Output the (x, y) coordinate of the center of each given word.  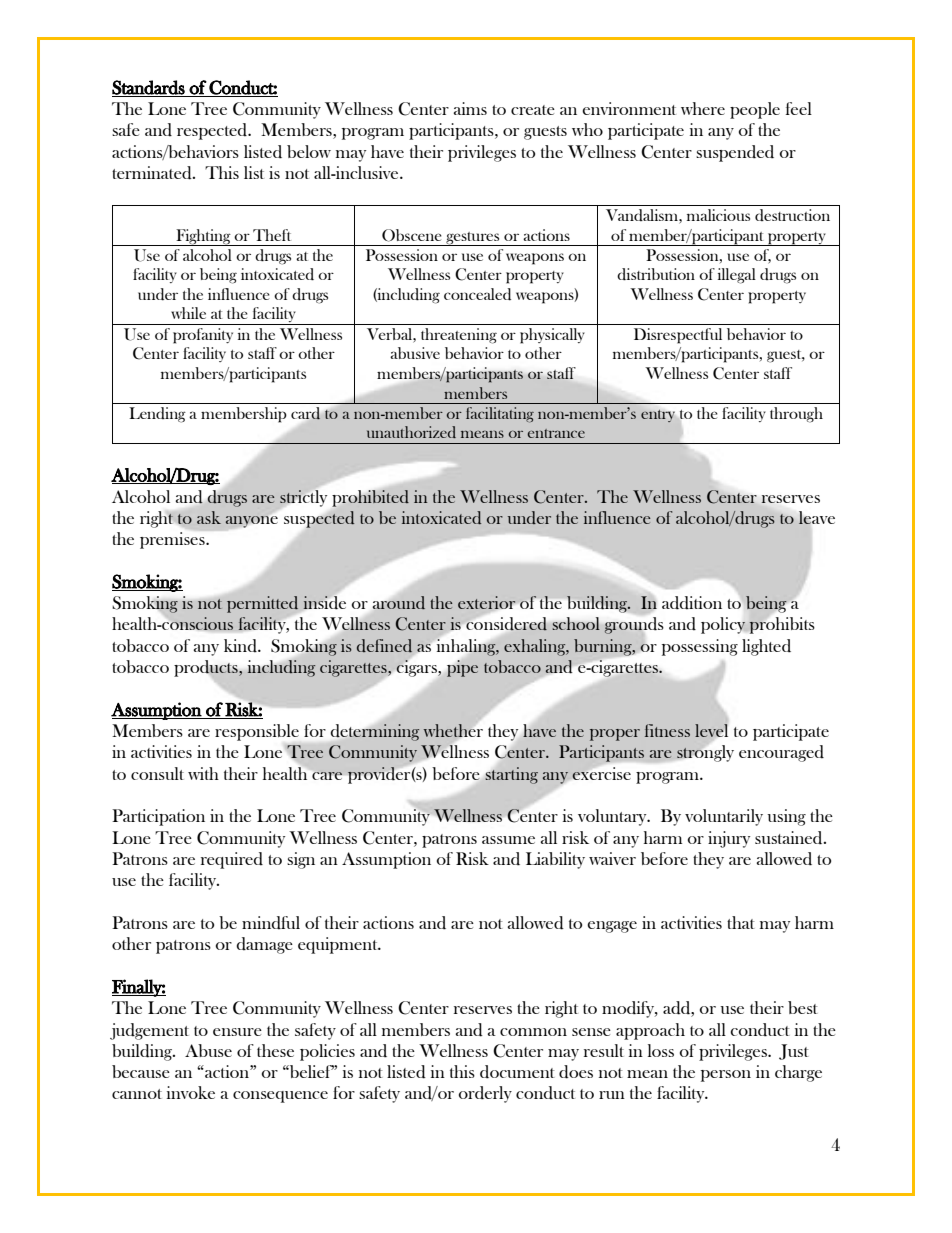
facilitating (500, 414)
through (796, 415)
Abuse (208, 1050)
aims (470, 108)
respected (213, 131)
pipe (462, 668)
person (726, 1076)
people (755, 110)
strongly (704, 752)
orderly (485, 1094)
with (203, 773)
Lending (157, 415)
